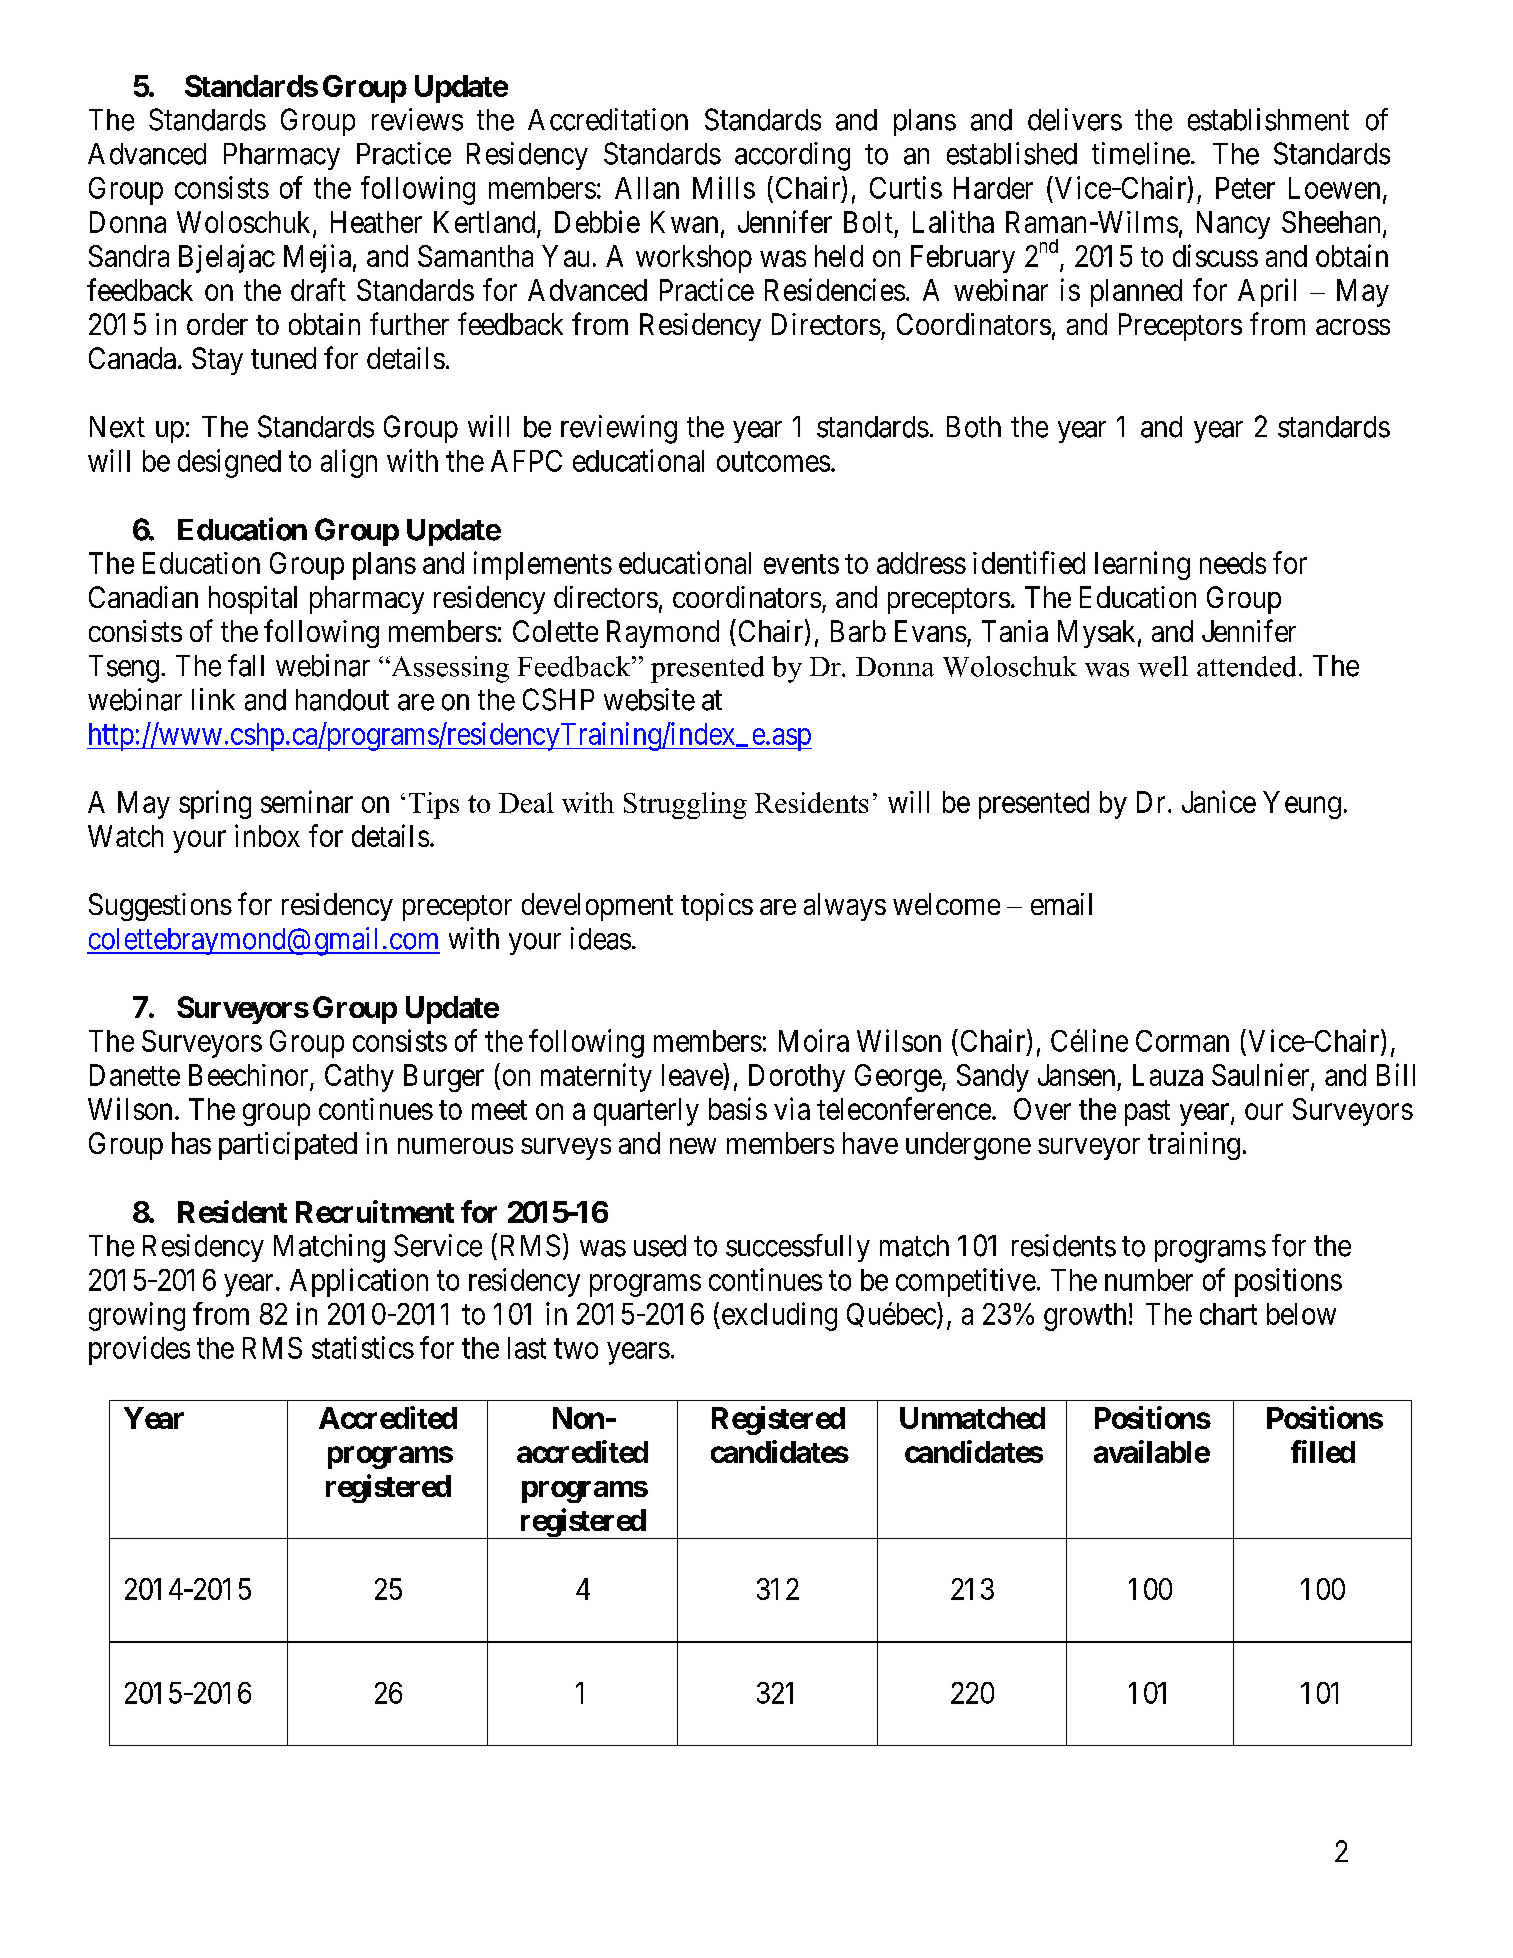 The image size is (1513, 1958). I want to click on statistics, so click(363, 1347).
